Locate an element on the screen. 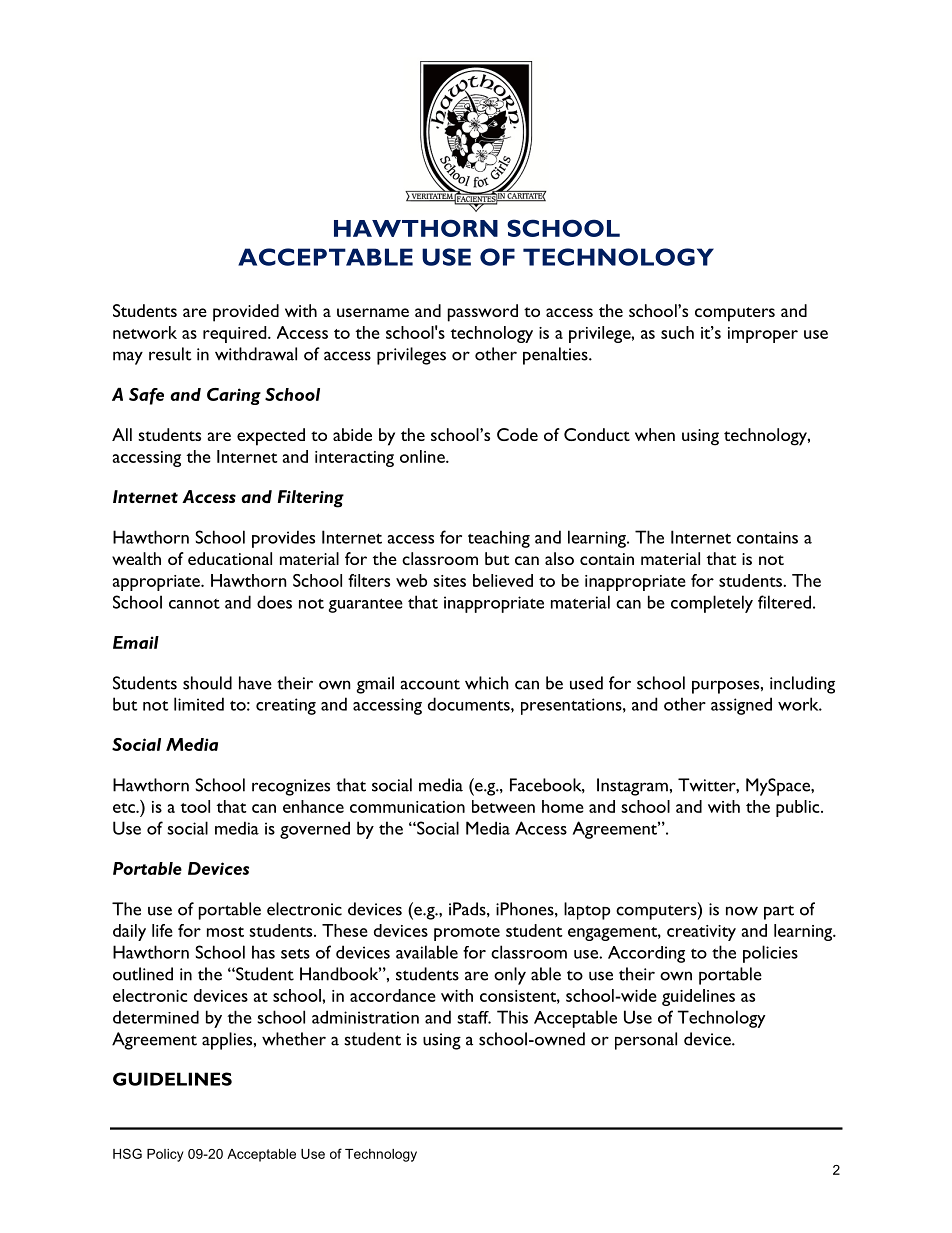 Image resolution: width=952 pixels, height=1233 pixels. Policy is located at coordinates (165, 1155).
